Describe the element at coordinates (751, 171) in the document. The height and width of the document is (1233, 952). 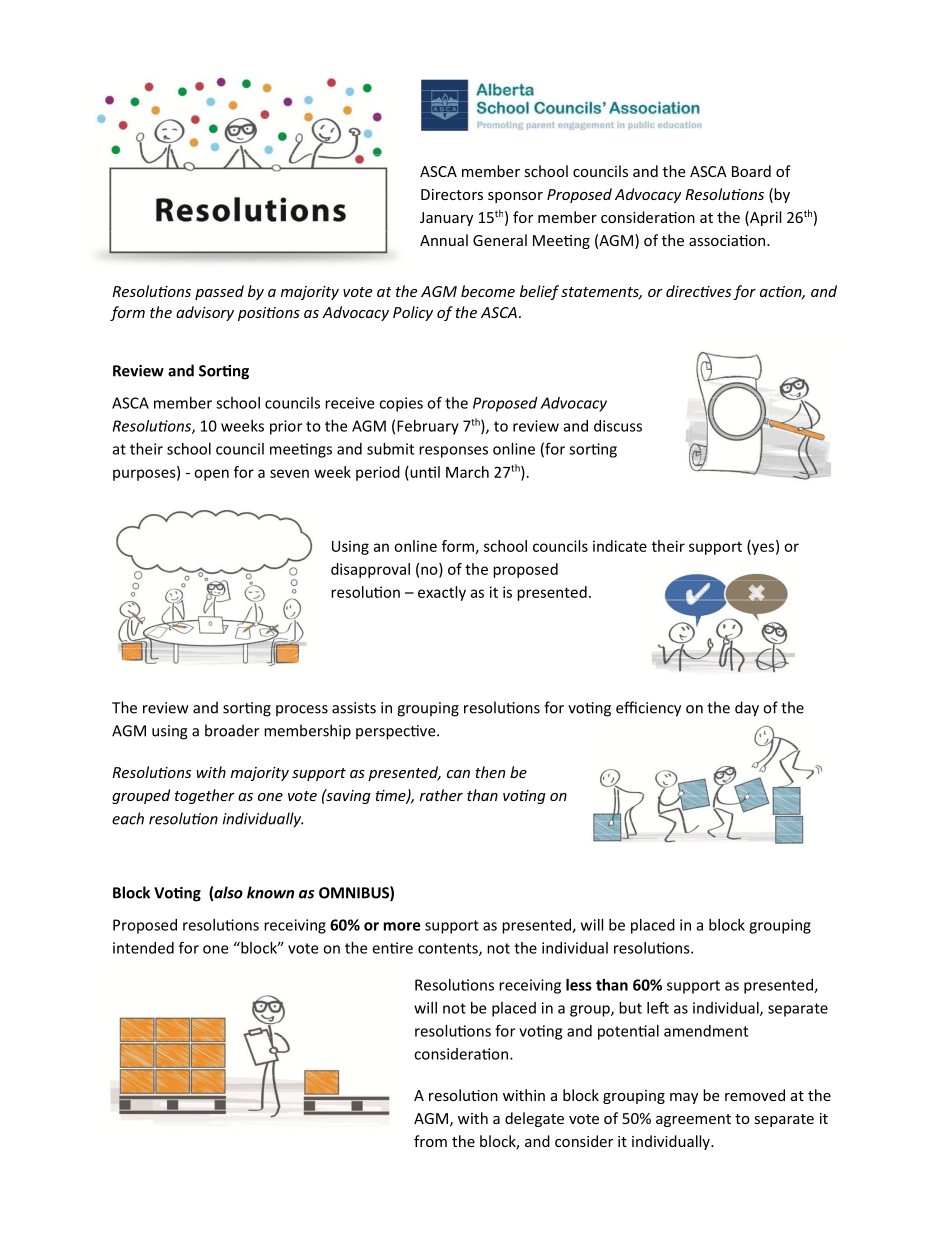
I see `Board` at that location.
